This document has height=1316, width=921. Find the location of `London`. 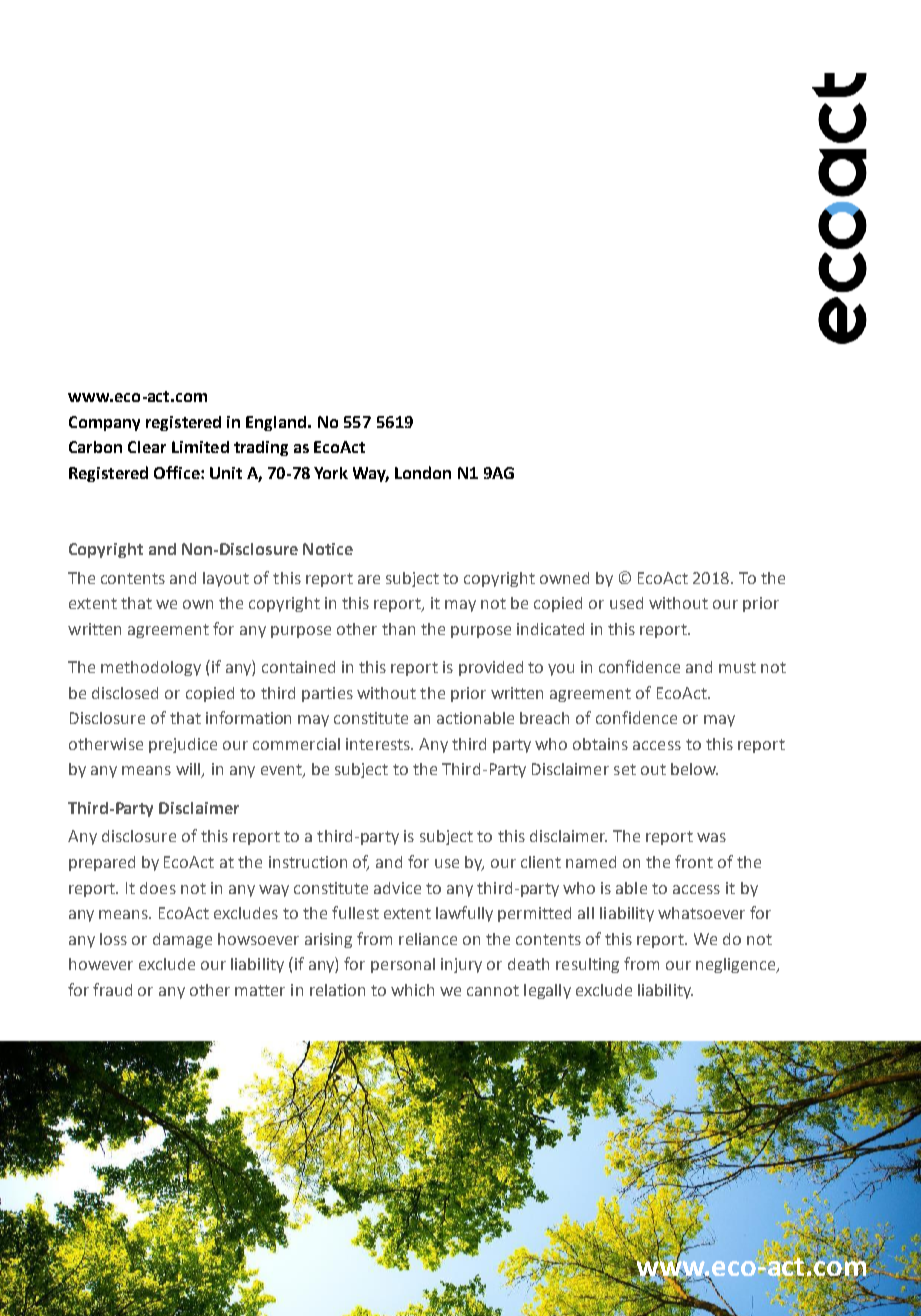

London is located at coordinates (423, 472).
